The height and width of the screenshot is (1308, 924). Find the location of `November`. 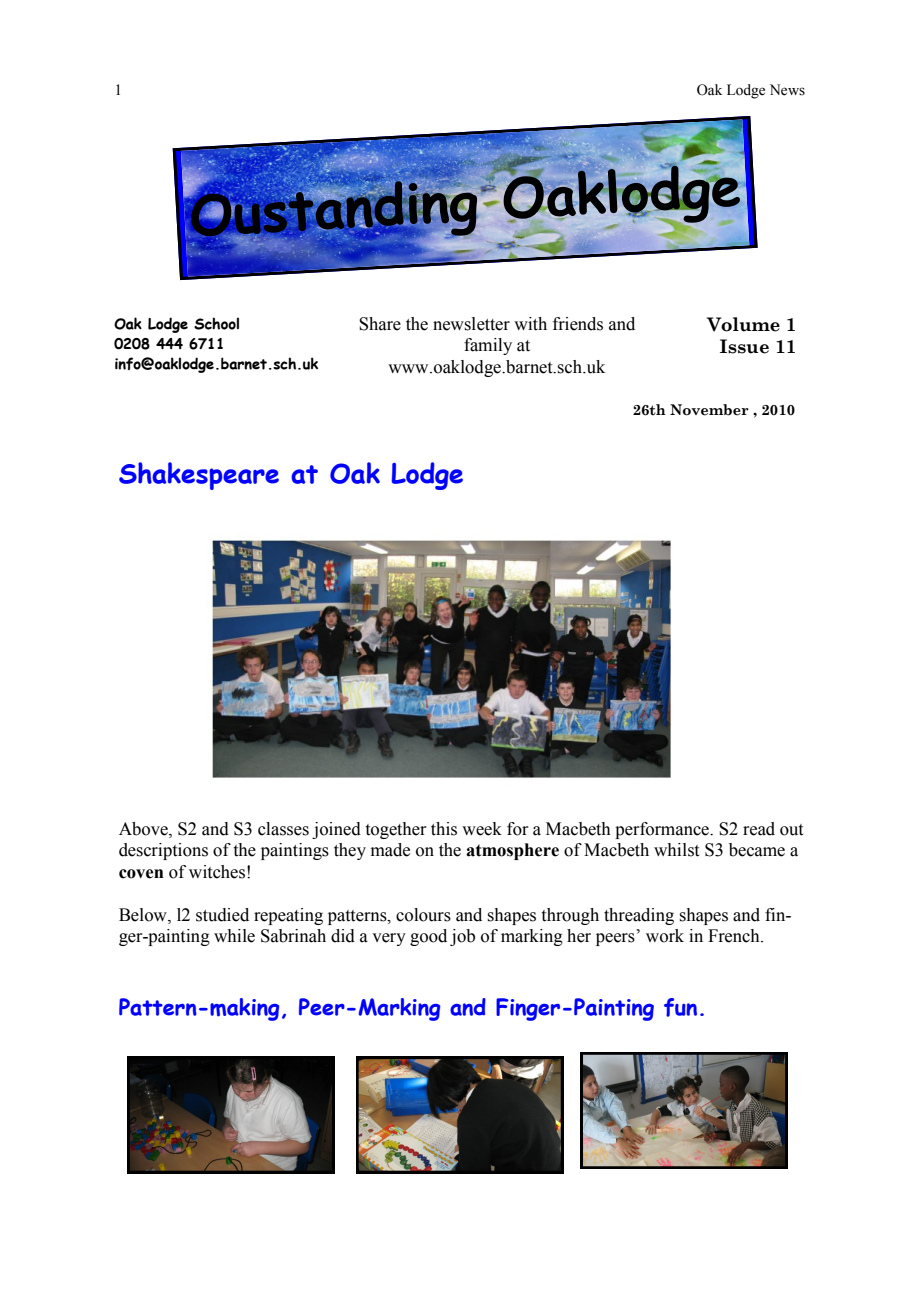

November is located at coordinates (709, 410).
